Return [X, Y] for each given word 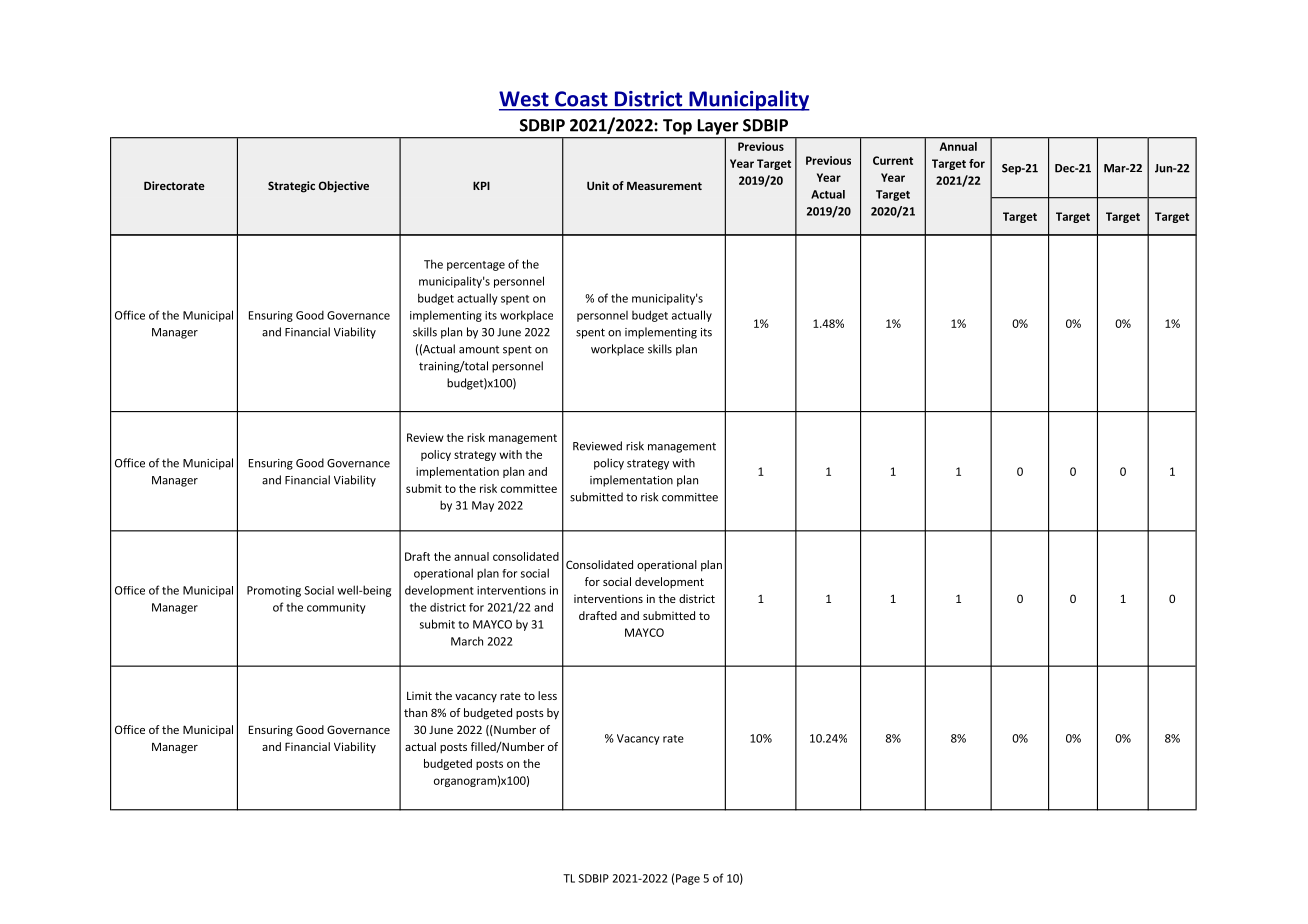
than [415, 712]
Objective [343, 187]
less [547, 695]
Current [893, 160]
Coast [581, 99]
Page [688, 879]
